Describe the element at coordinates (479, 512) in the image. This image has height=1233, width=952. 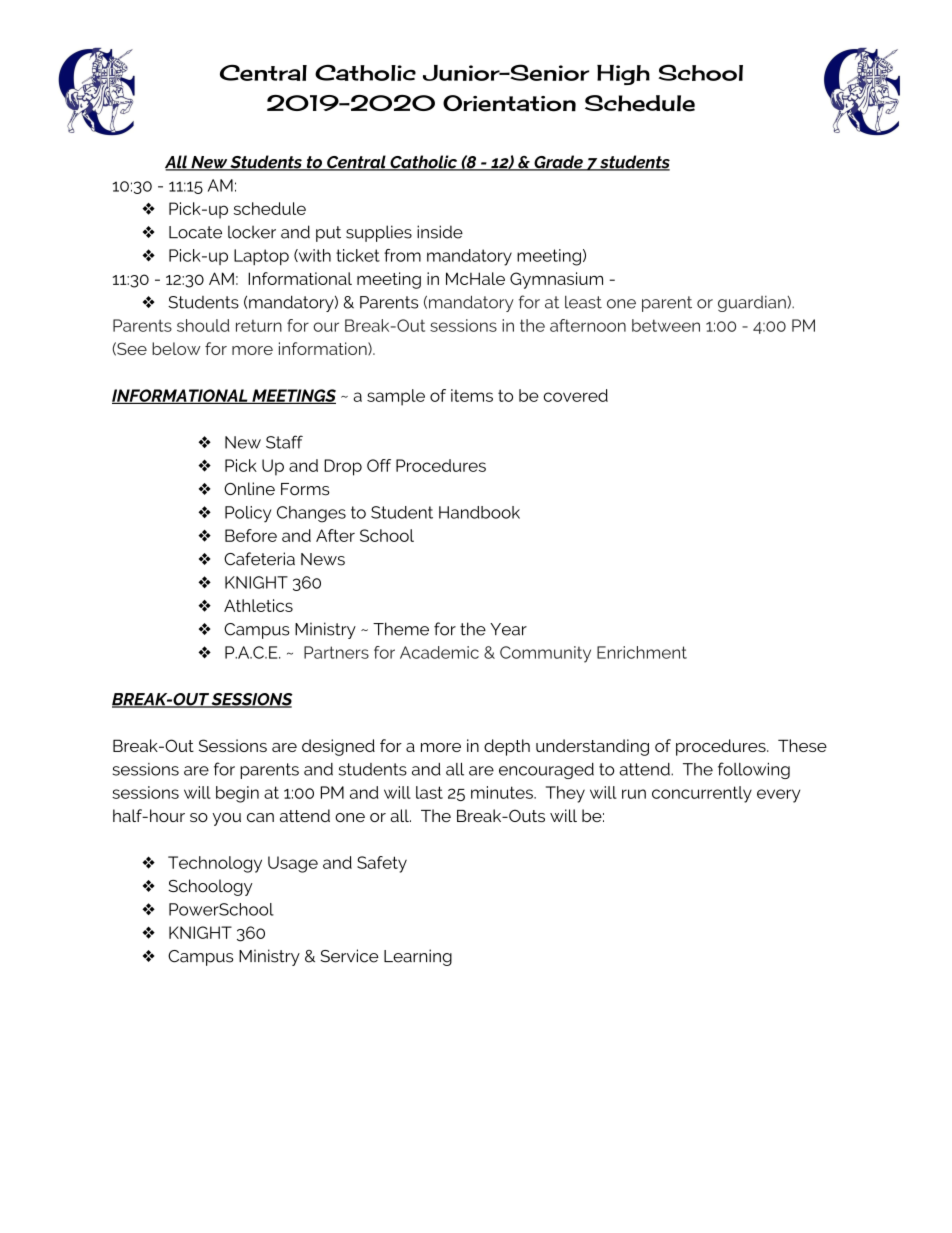
I see `Handbook` at that location.
